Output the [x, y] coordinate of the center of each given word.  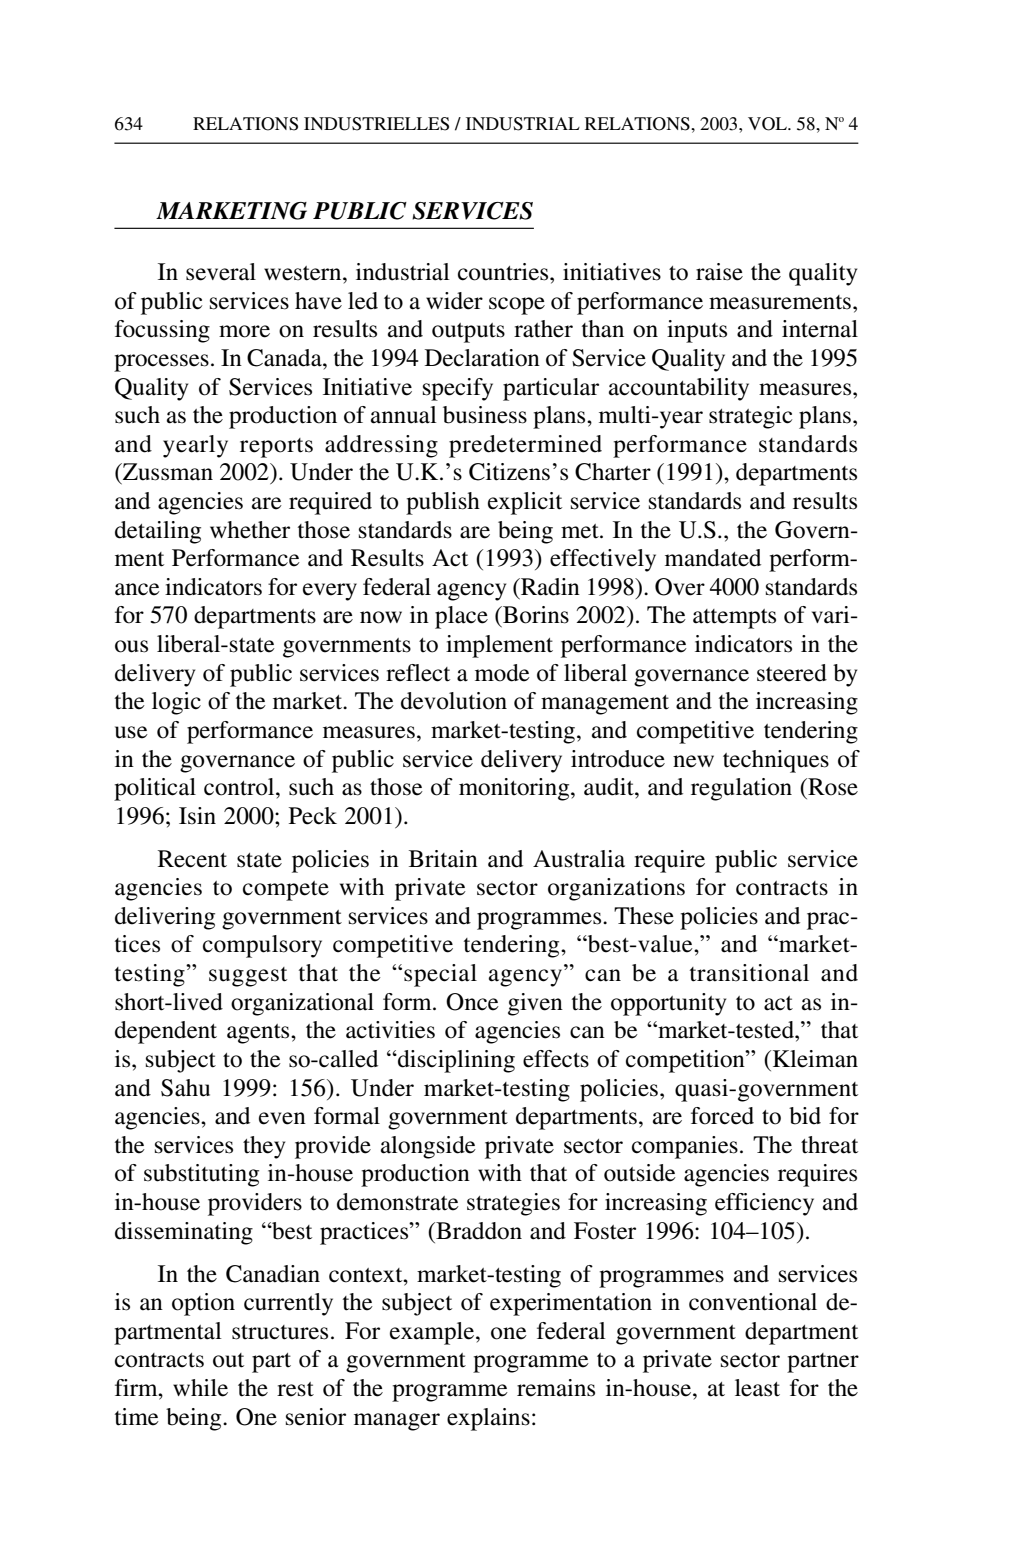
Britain [443, 859]
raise [719, 272]
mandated [713, 558]
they [264, 1147]
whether [250, 530]
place [461, 617]
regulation [741, 789]
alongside [428, 1147]
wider [454, 301]
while [200, 1388]
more [244, 331]
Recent [192, 859]
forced [722, 1116]
